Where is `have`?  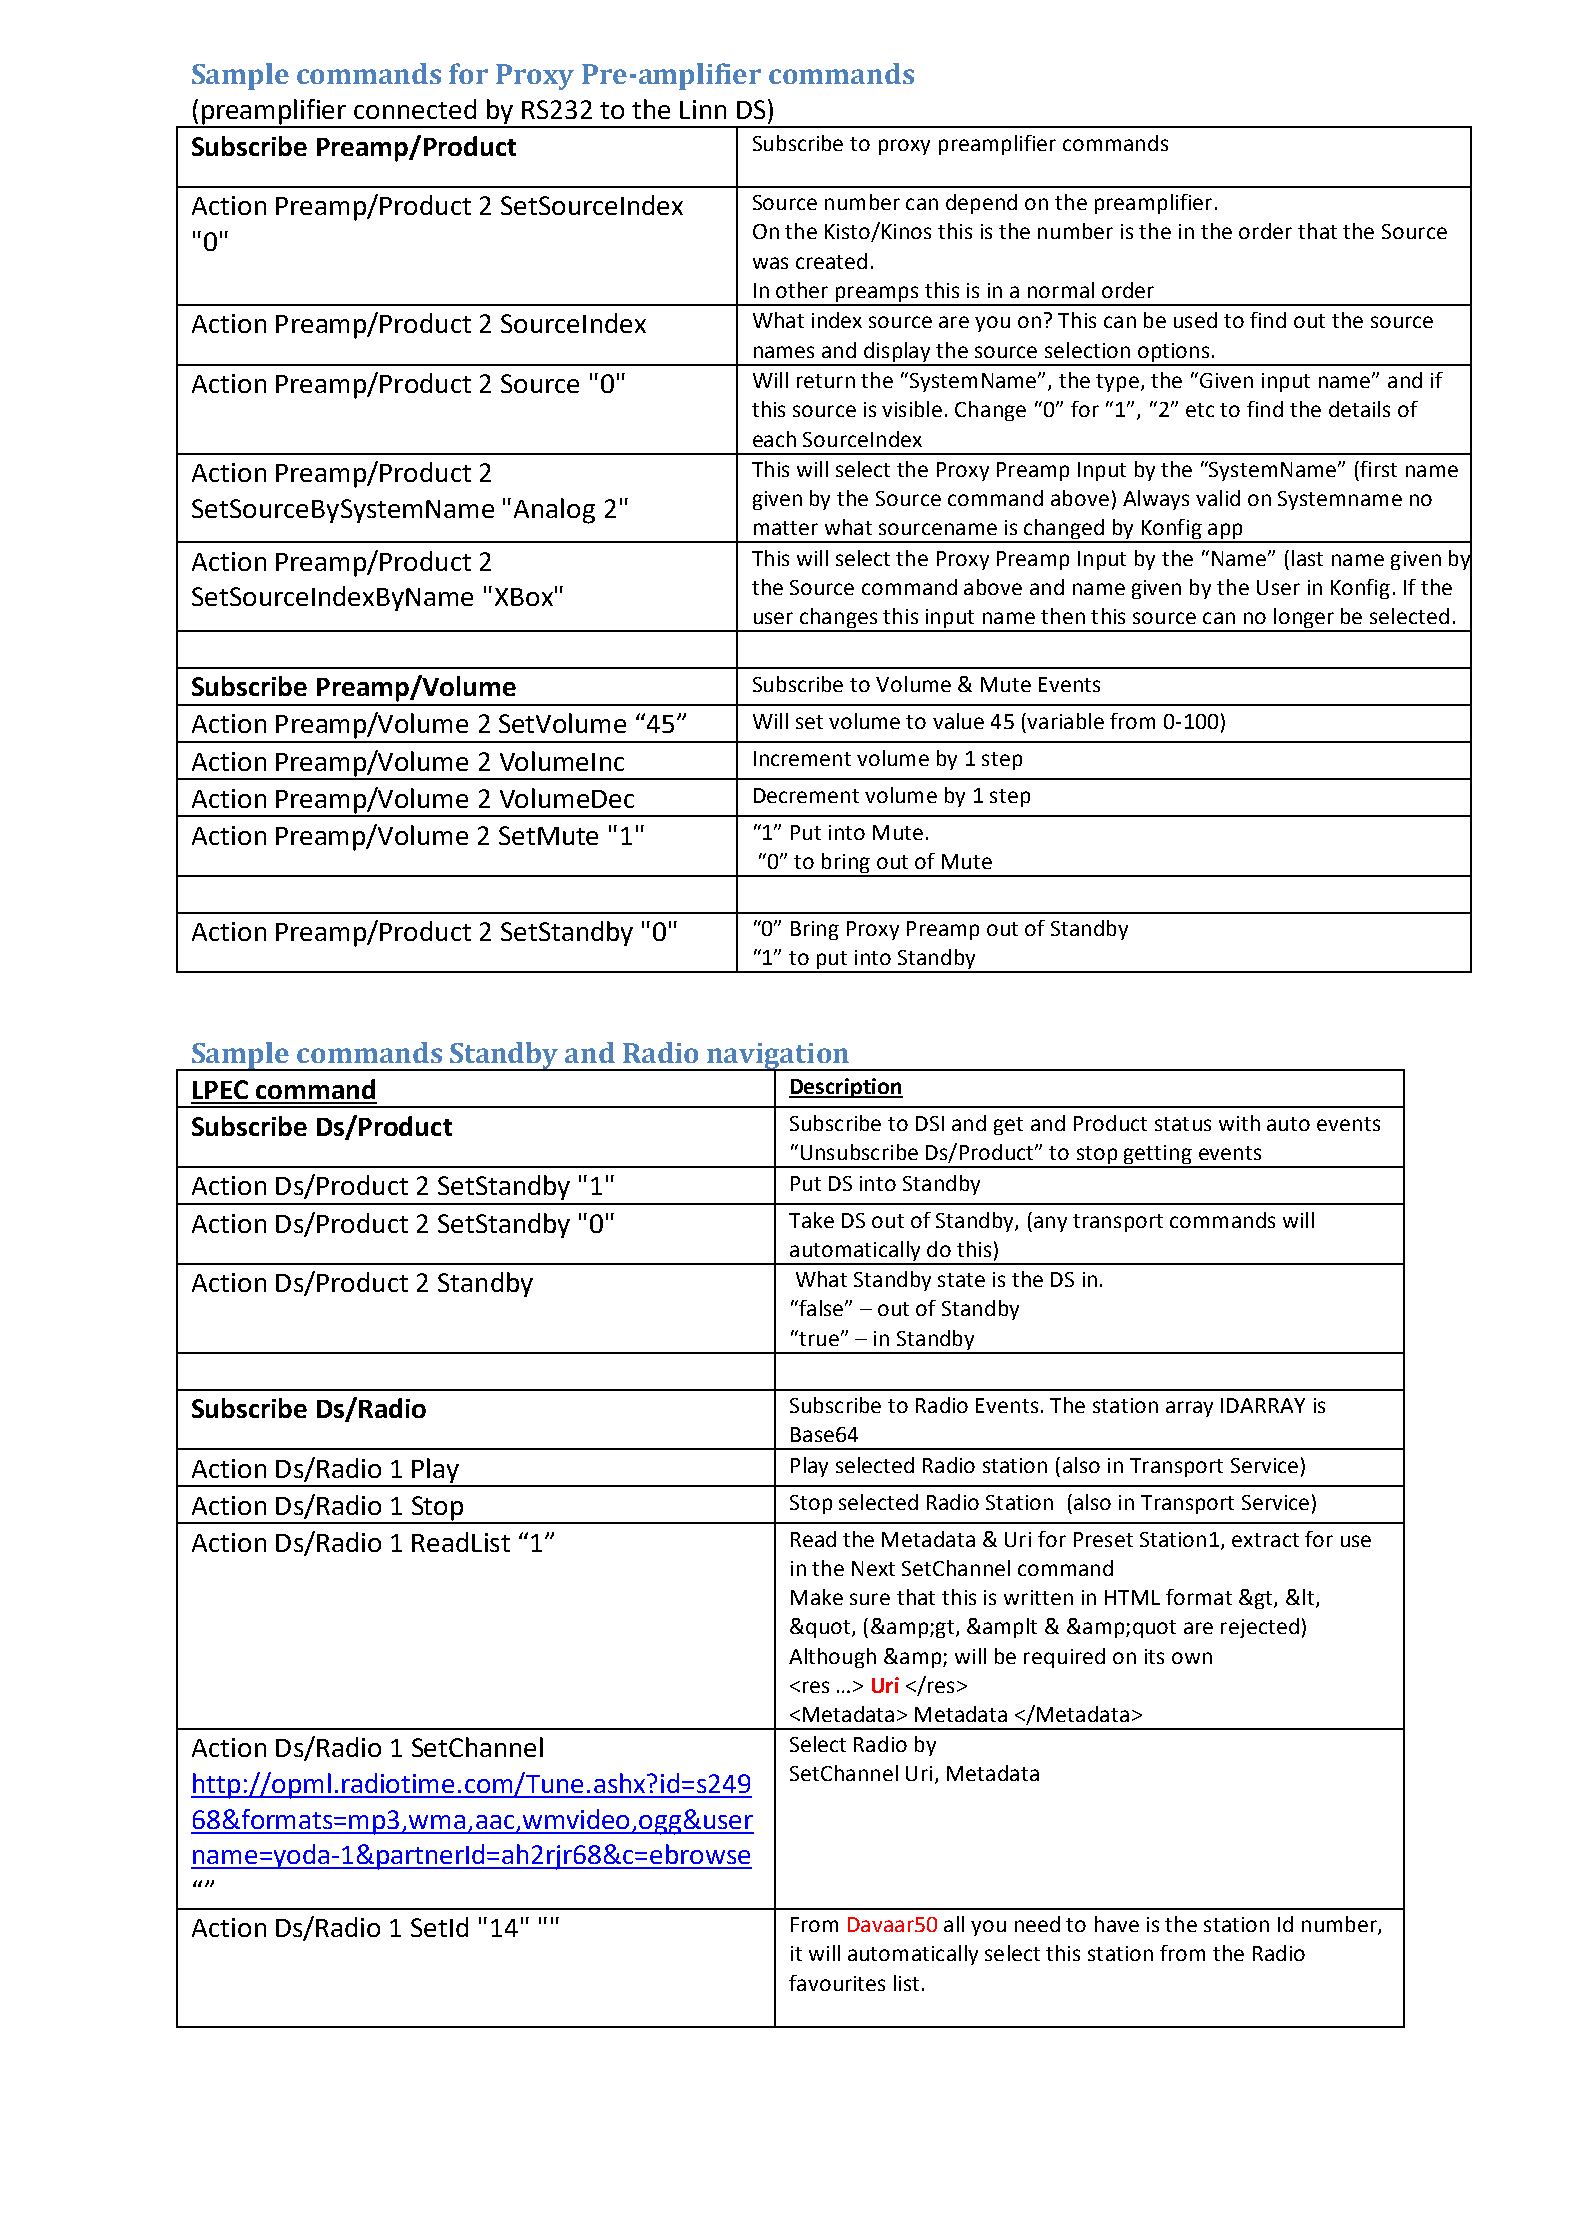 have is located at coordinates (1117, 1924).
